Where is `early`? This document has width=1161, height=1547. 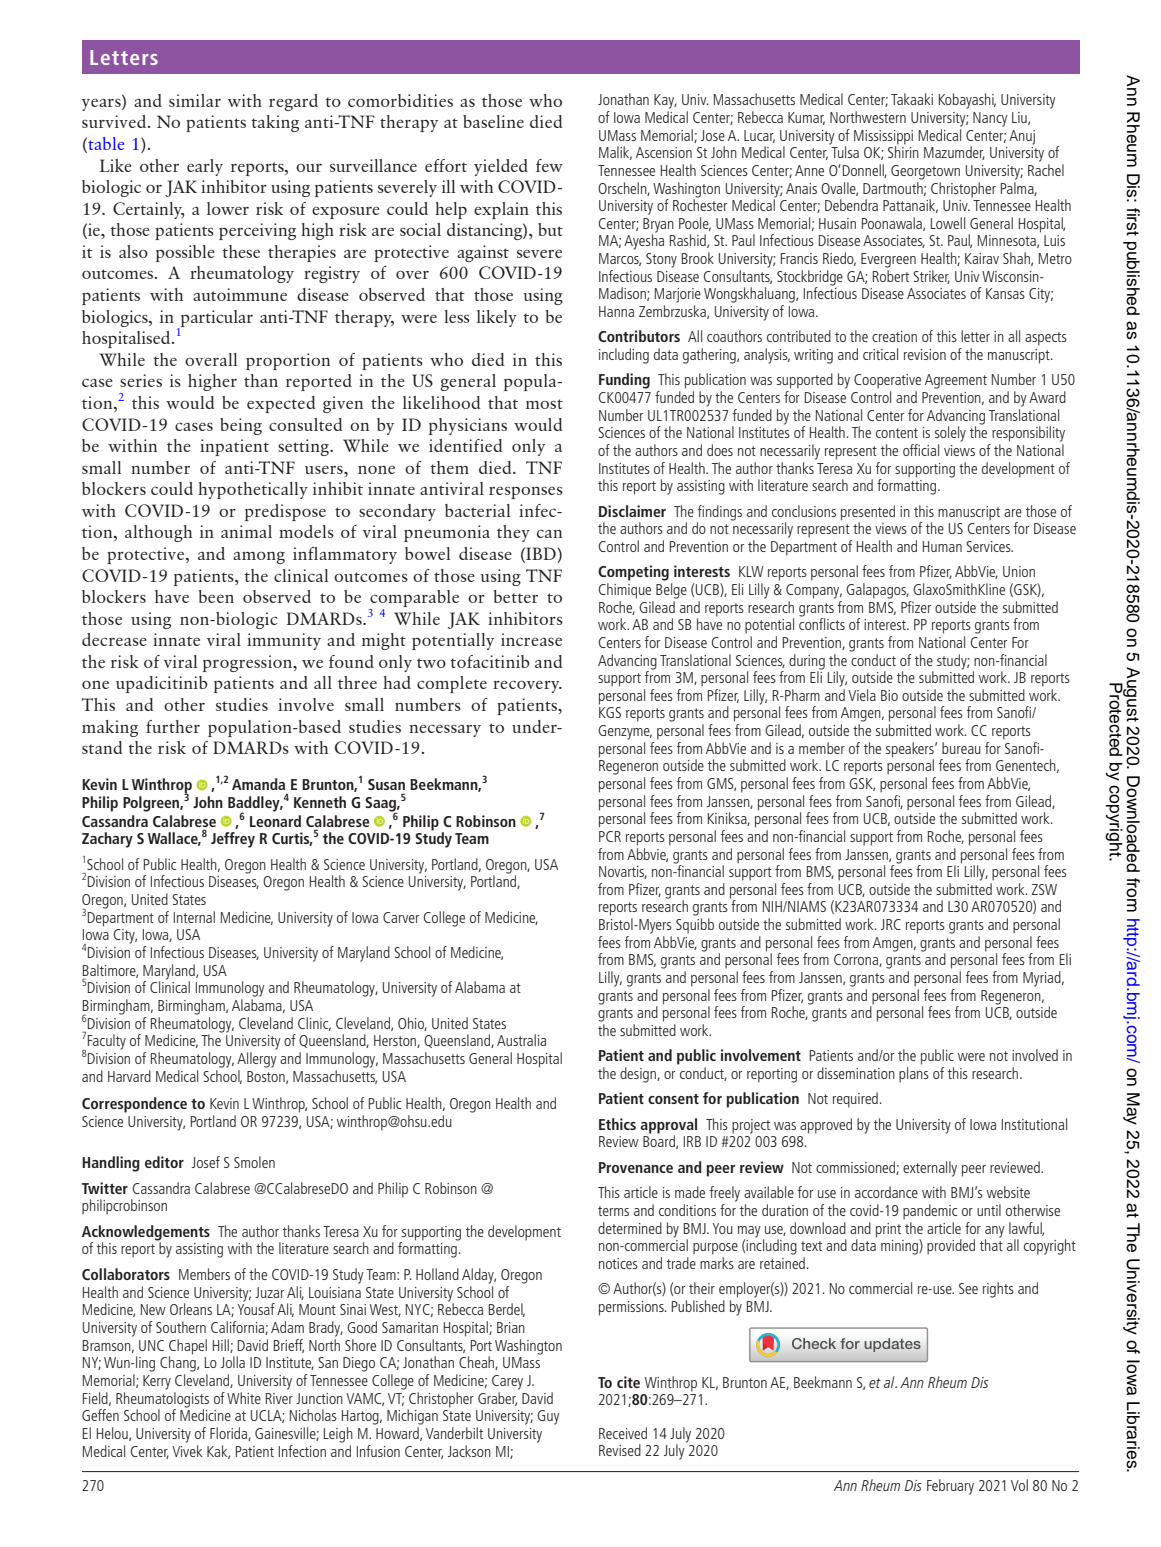 early is located at coordinates (205, 167).
